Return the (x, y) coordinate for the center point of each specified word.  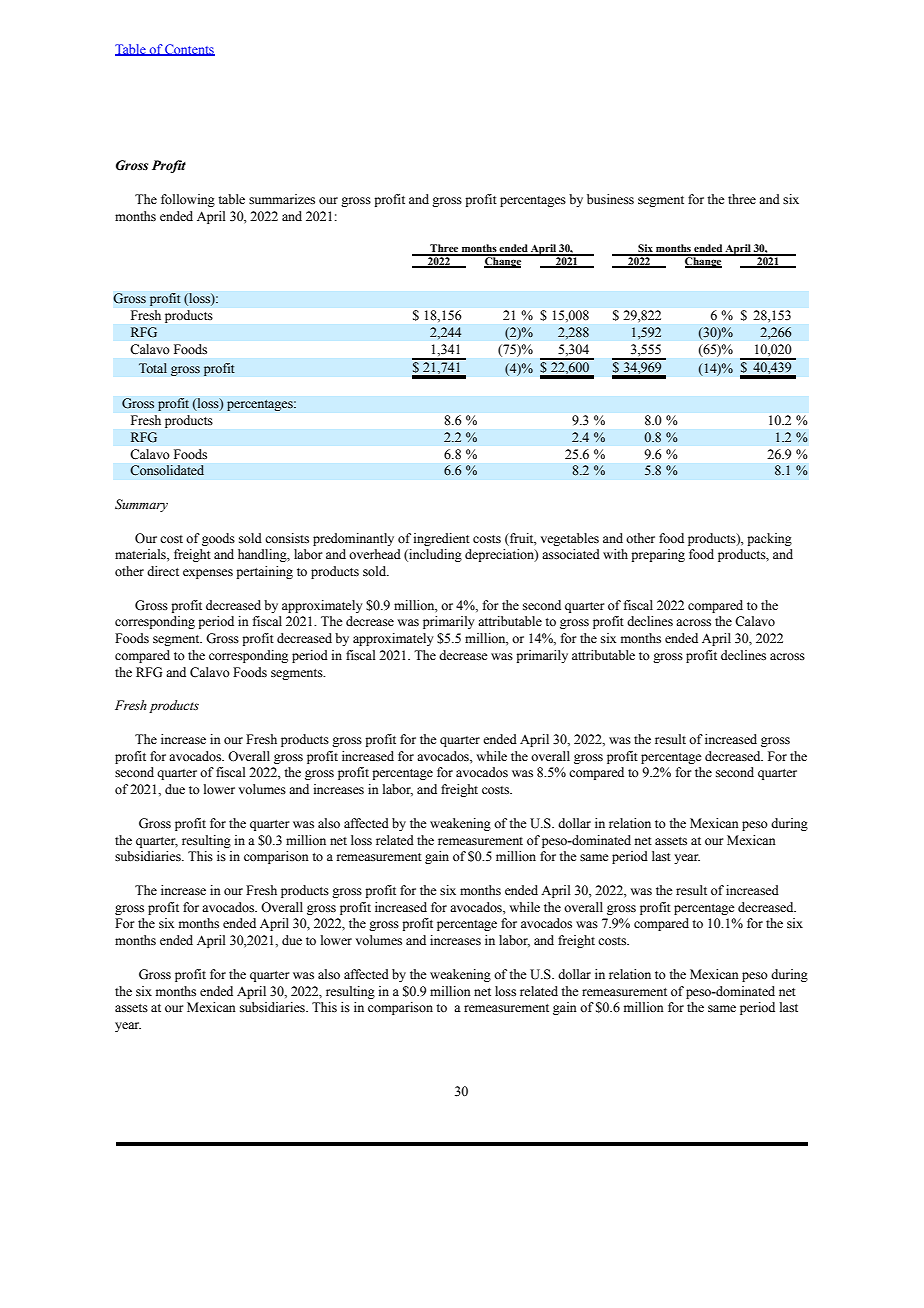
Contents (189, 50)
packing (769, 539)
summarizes (282, 199)
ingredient (442, 539)
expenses (208, 574)
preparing (658, 555)
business (610, 199)
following (188, 200)
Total (153, 368)
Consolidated (167, 470)
